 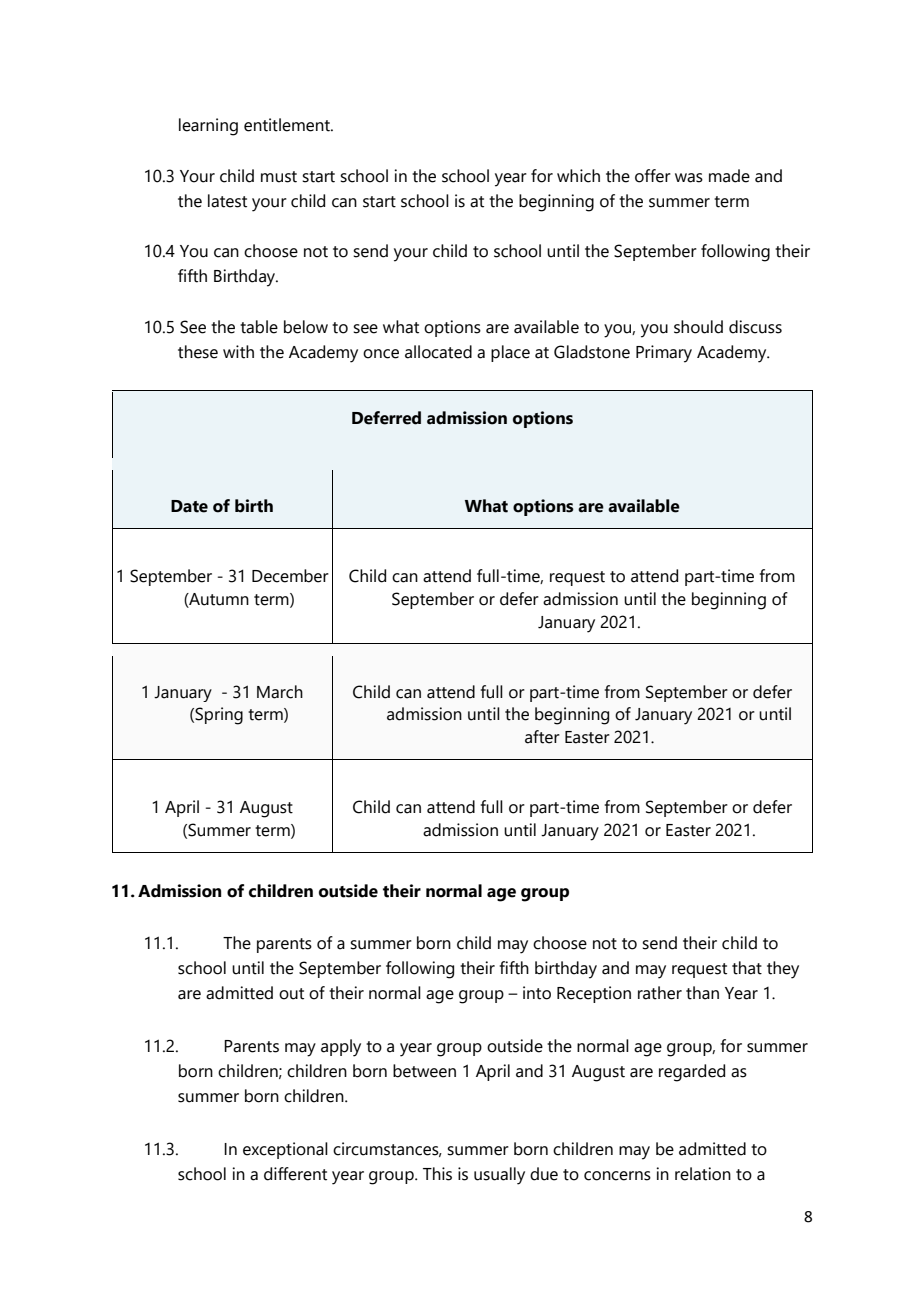 I want to click on which, so click(x=578, y=176).
